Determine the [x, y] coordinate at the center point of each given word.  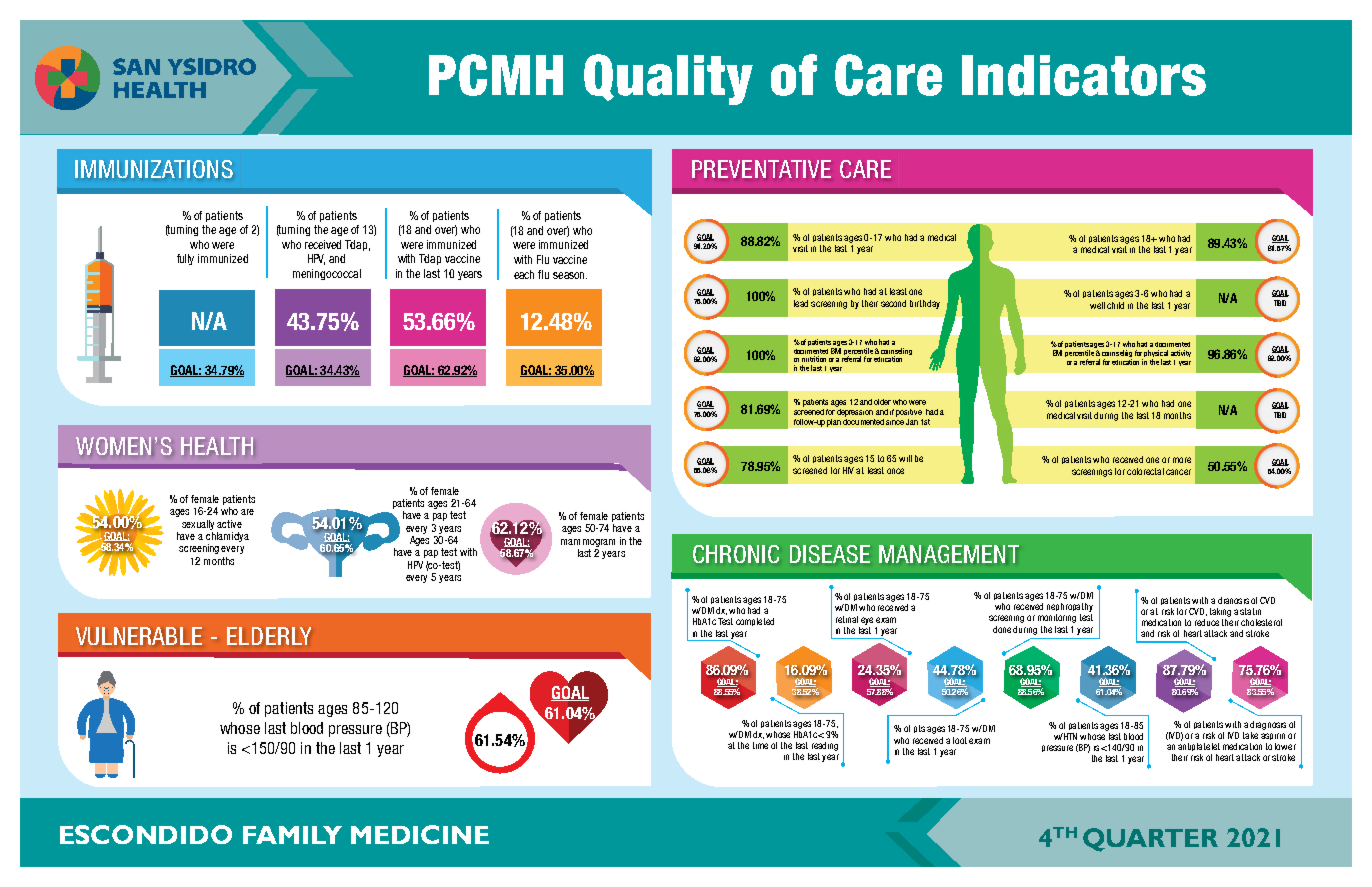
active [229, 524]
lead [801, 303]
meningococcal [327, 274]
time [760, 745]
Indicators [1084, 75]
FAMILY [292, 835]
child [1115, 305]
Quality [668, 79]
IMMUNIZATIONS [154, 169]
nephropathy [1070, 607]
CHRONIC [736, 554]
